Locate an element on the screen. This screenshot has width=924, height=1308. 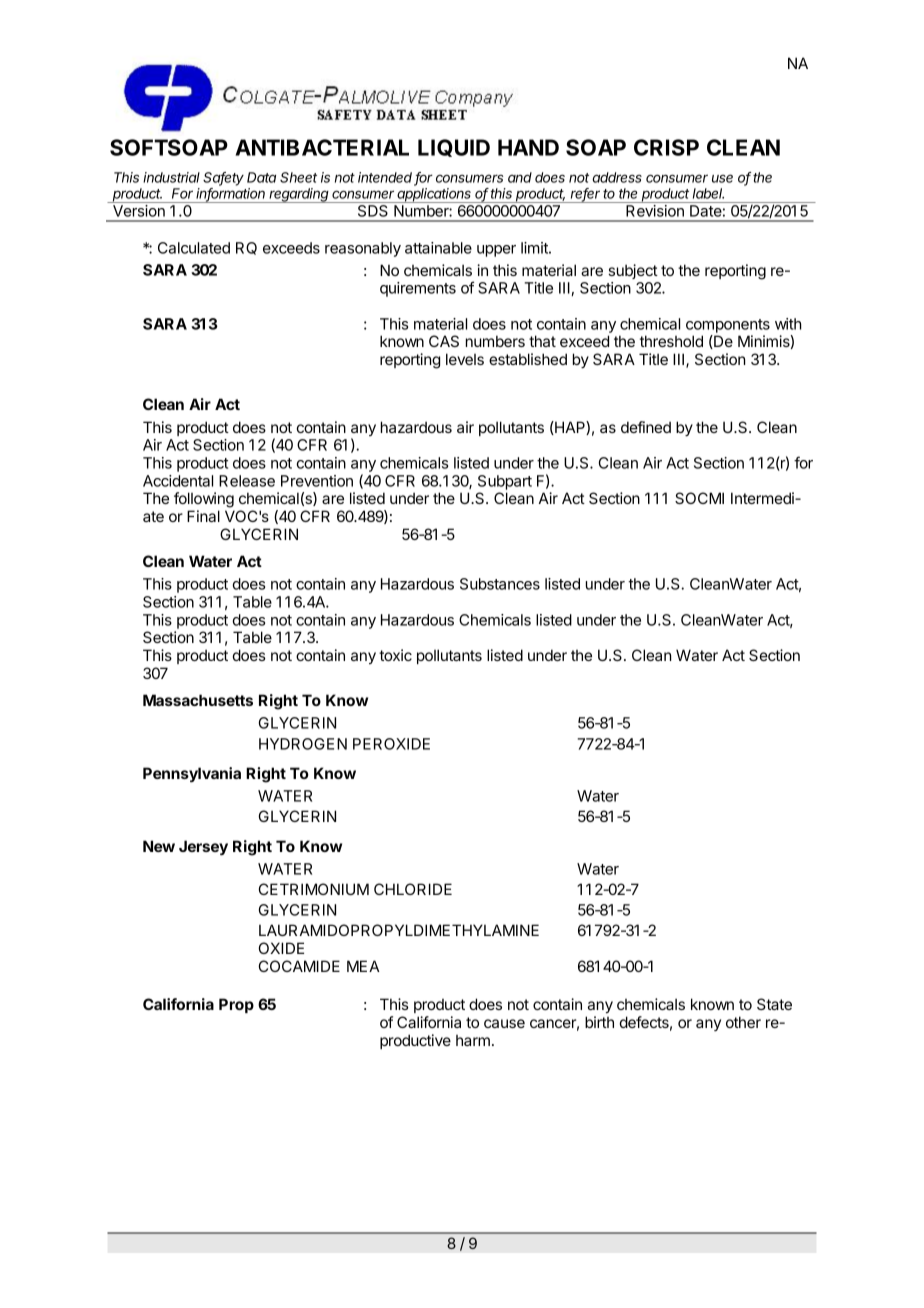
Final is located at coordinates (203, 516).
